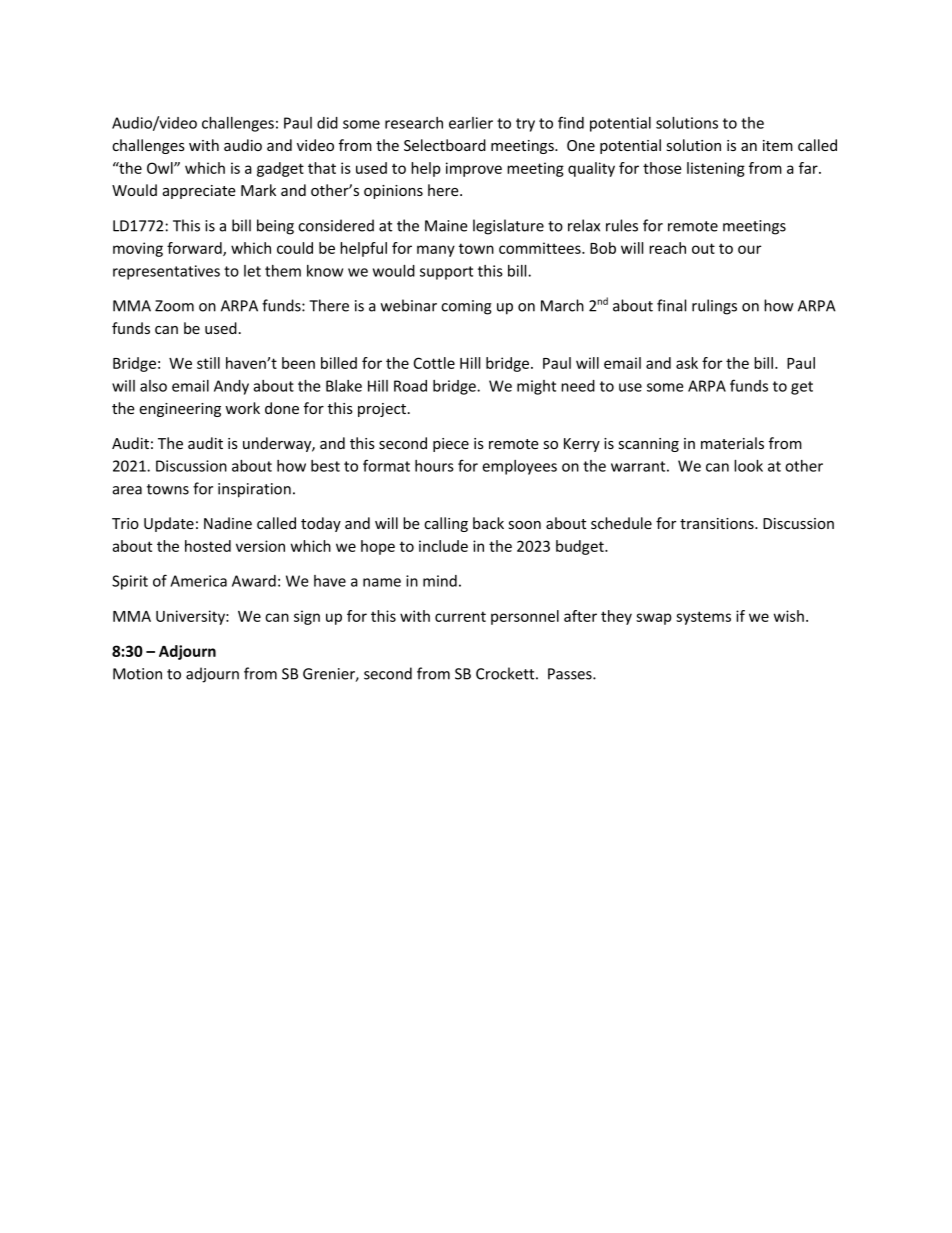  What do you see at coordinates (410, 386) in the image?
I see `Road` at bounding box center [410, 386].
